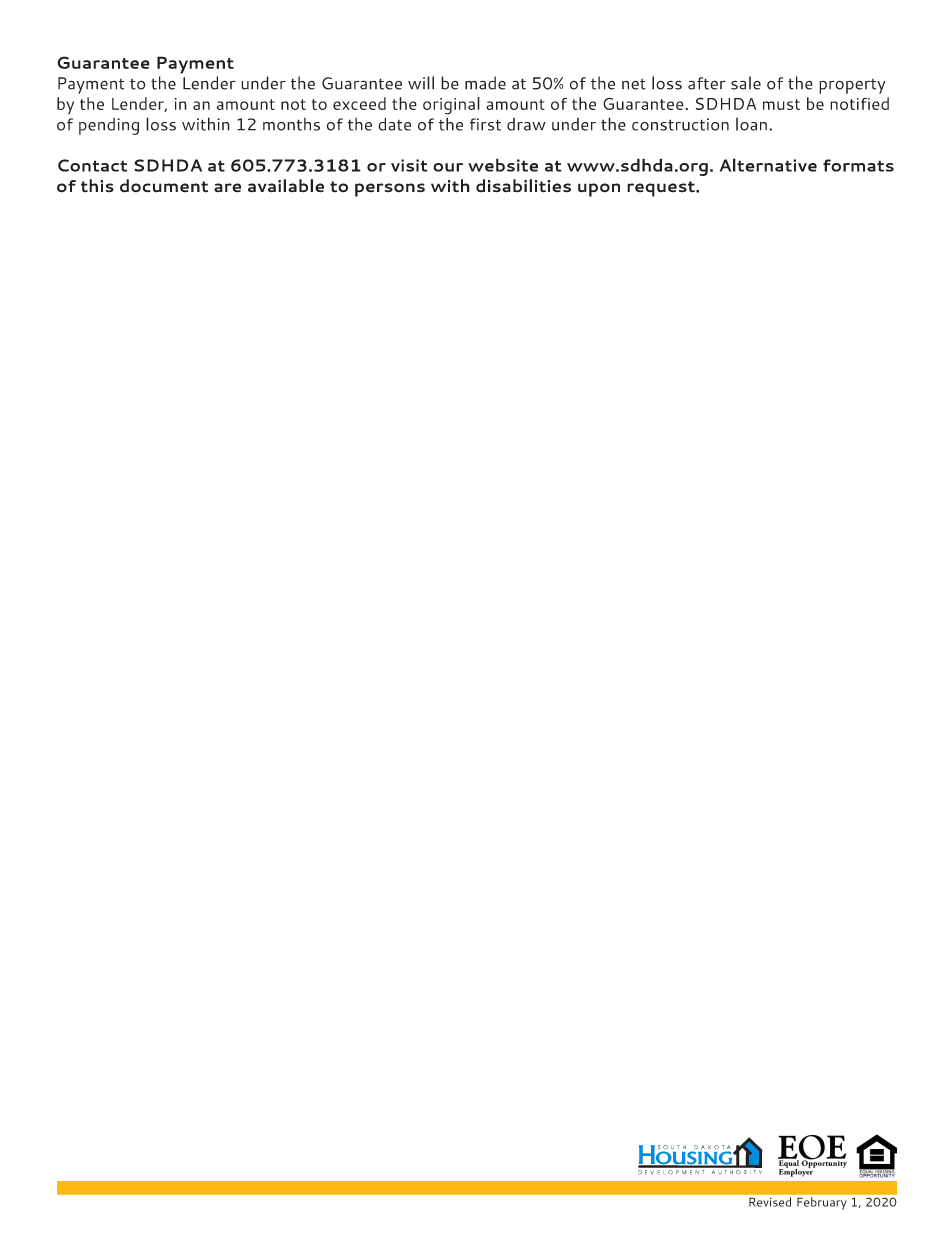 The height and width of the image is (1233, 952). What do you see at coordinates (109, 126) in the image?
I see `pending` at bounding box center [109, 126].
